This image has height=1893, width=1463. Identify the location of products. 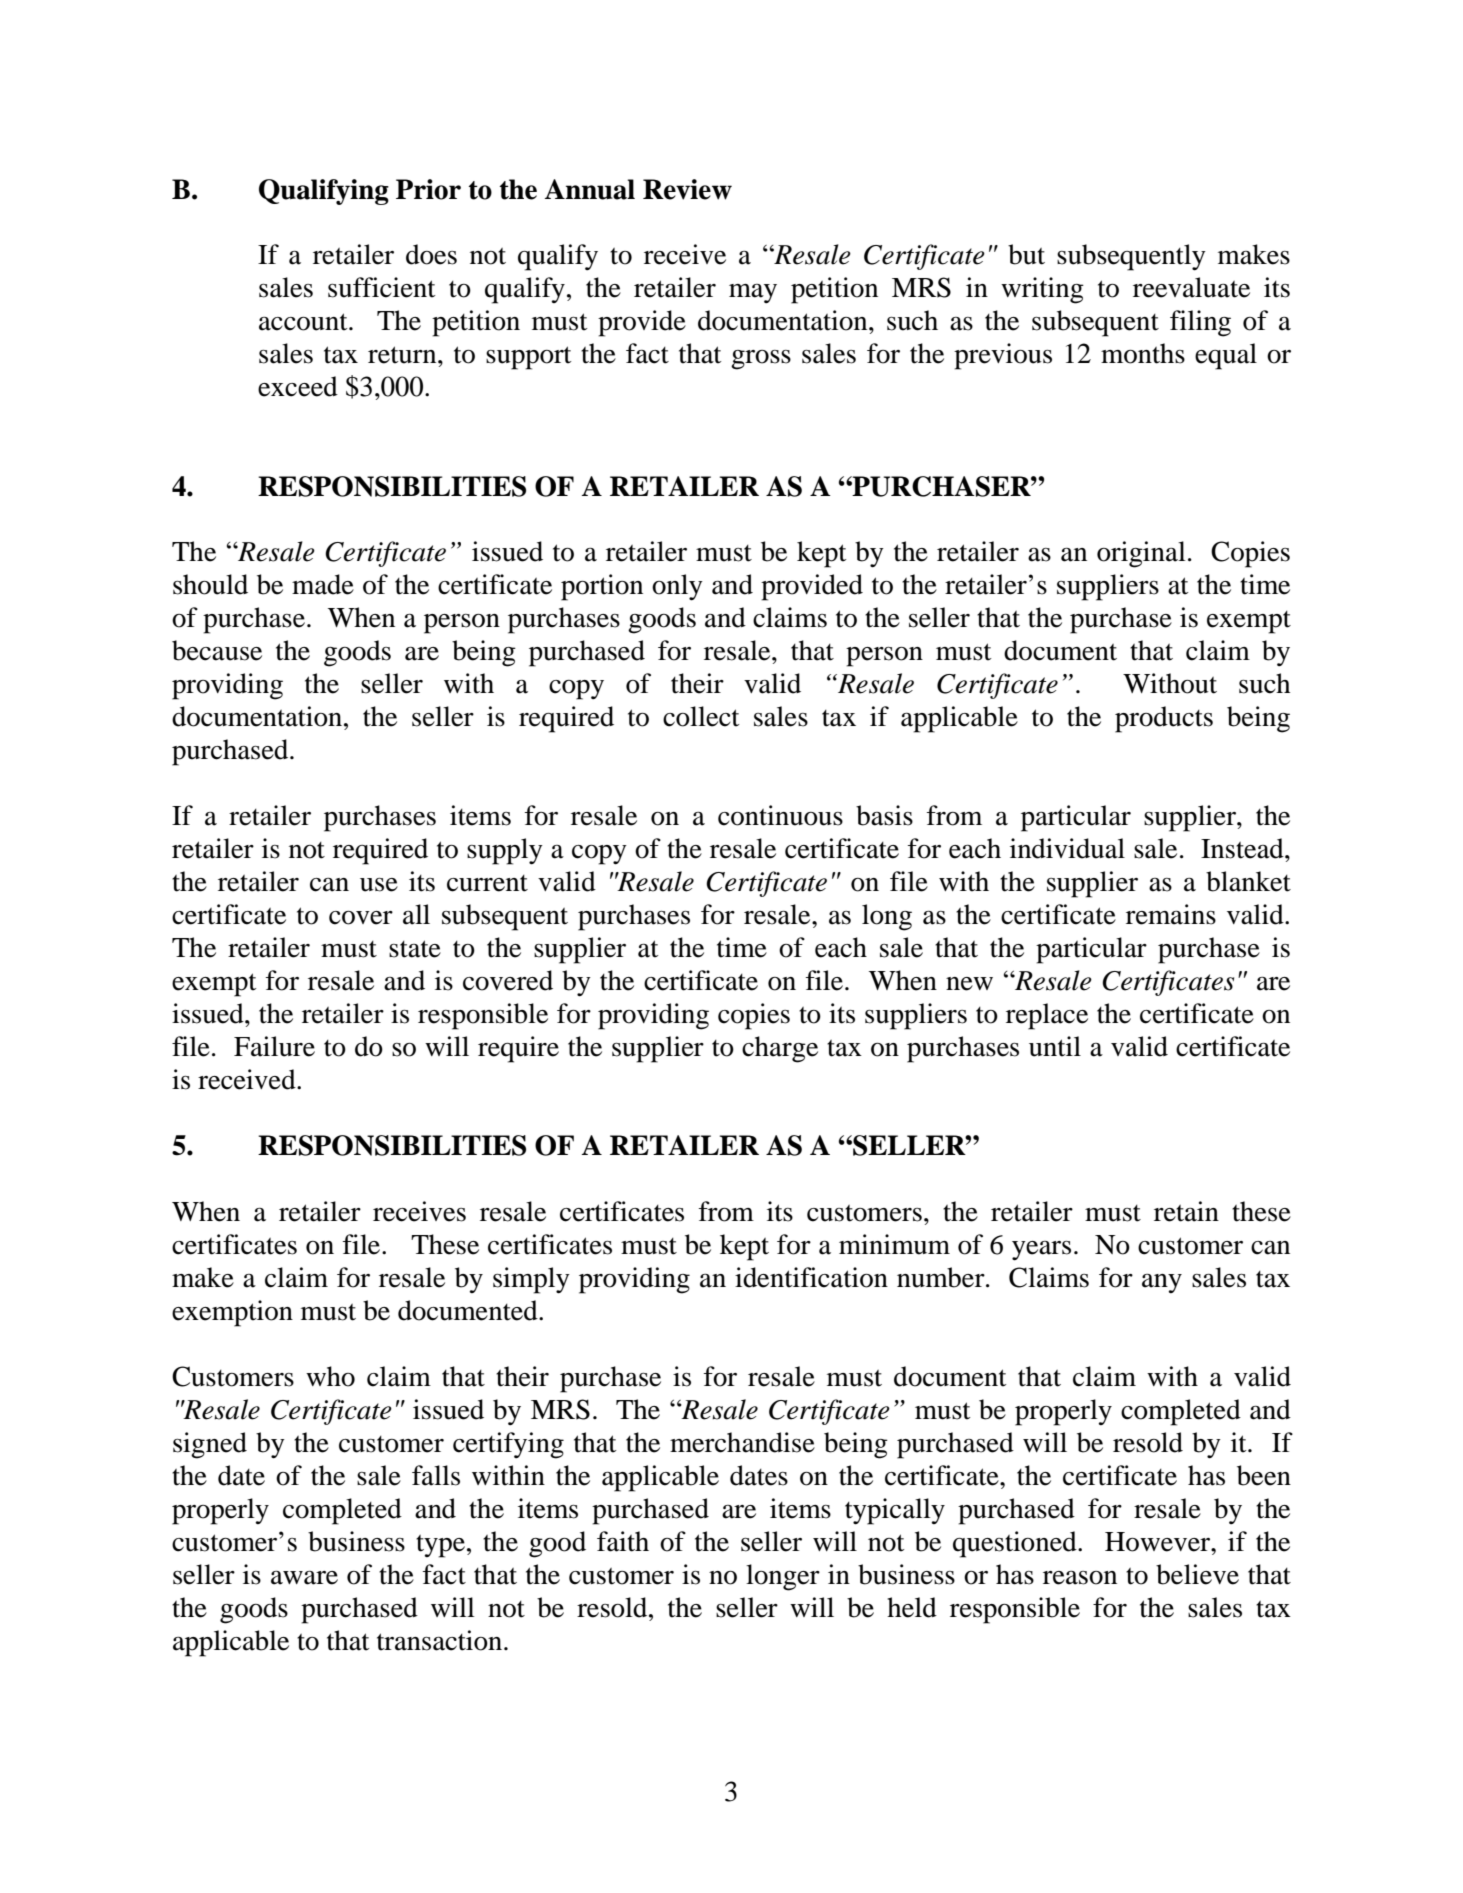
(1164, 719).
